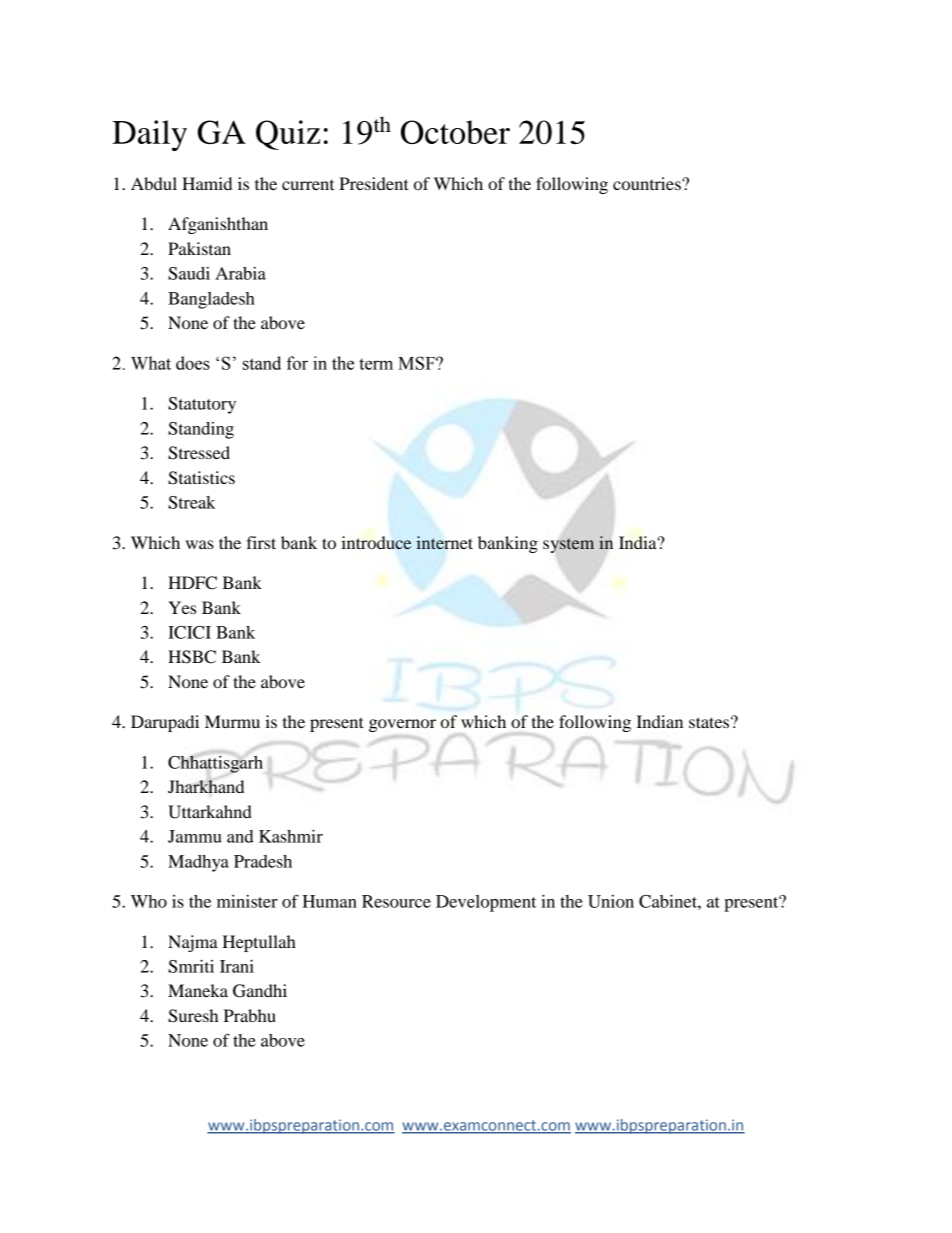 Image resolution: width=952 pixels, height=1233 pixels. I want to click on Hamid, so click(207, 183).
